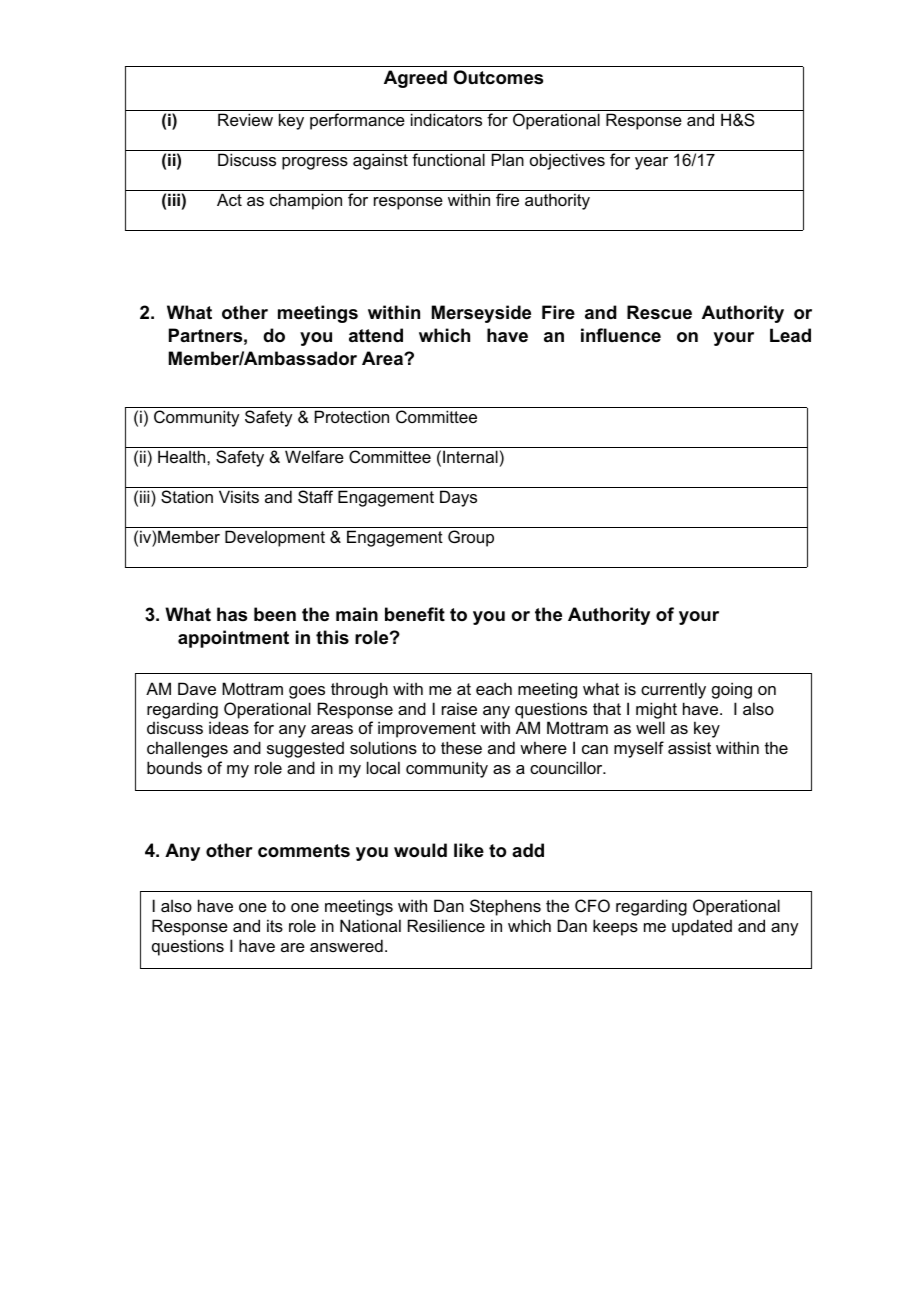 The height and width of the screenshot is (1308, 924). I want to click on appointment, so click(233, 639).
